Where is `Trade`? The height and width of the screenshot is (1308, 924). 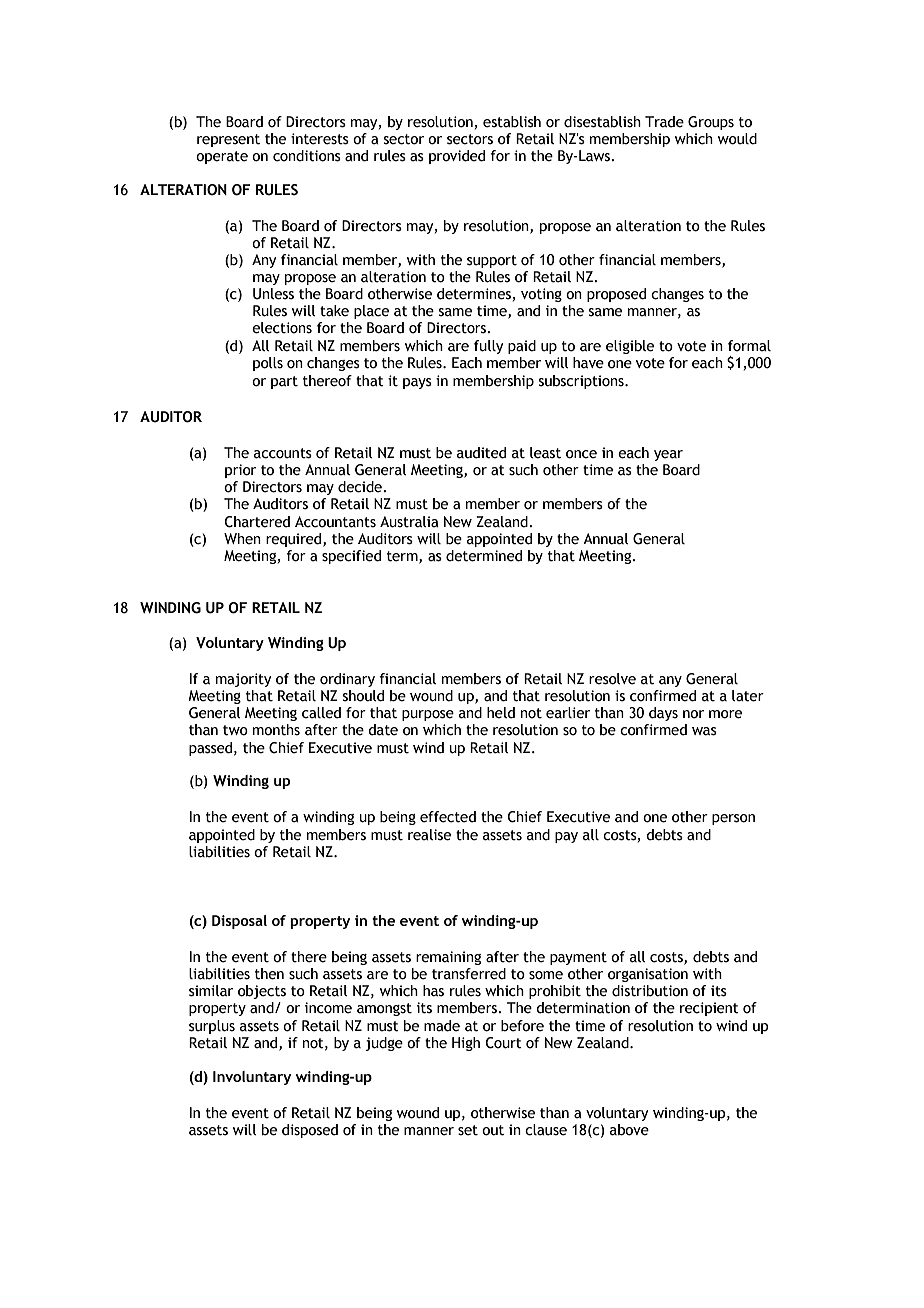 Trade is located at coordinates (664, 122).
